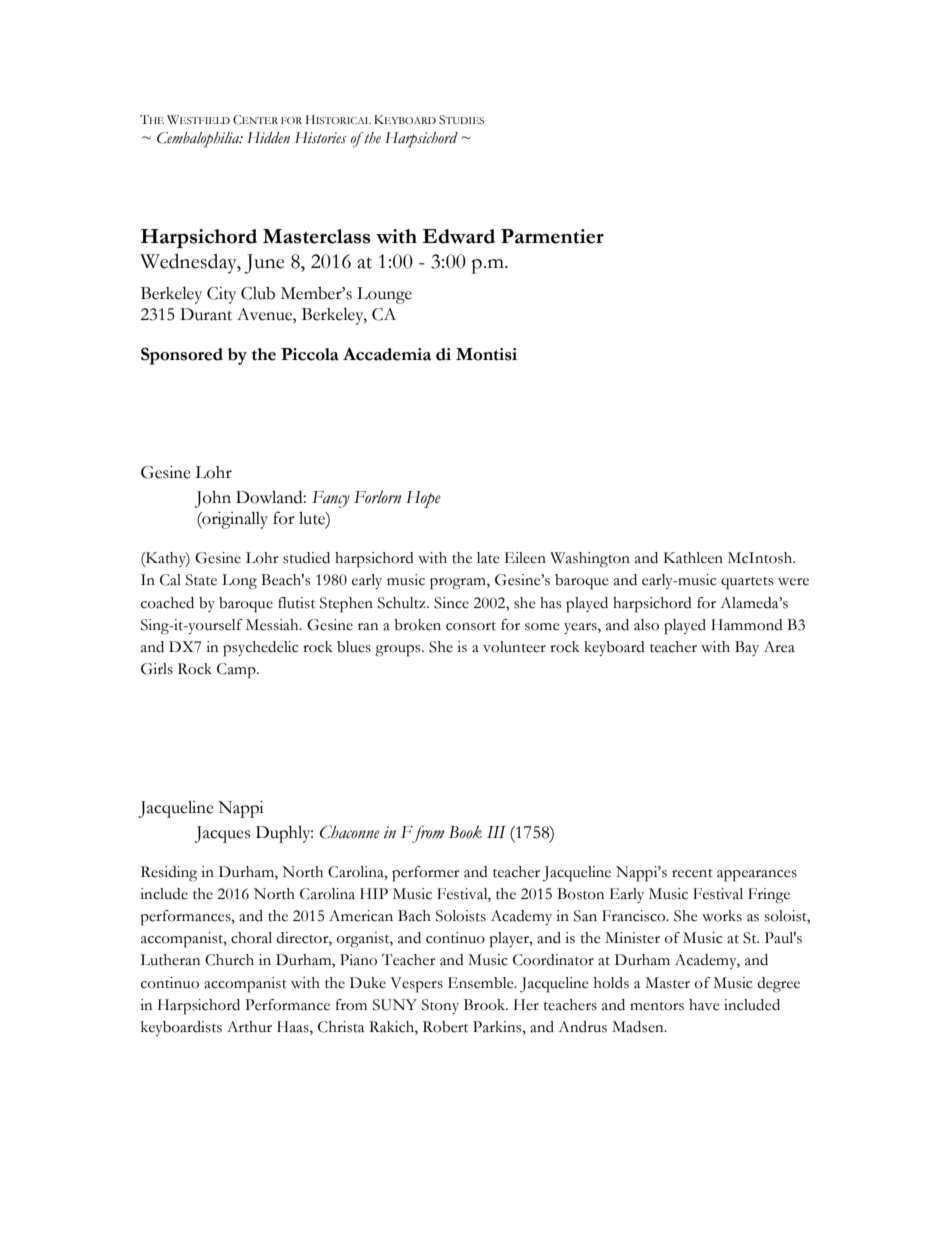  What do you see at coordinates (458, 236) in the page?
I see `Edward` at bounding box center [458, 236].
